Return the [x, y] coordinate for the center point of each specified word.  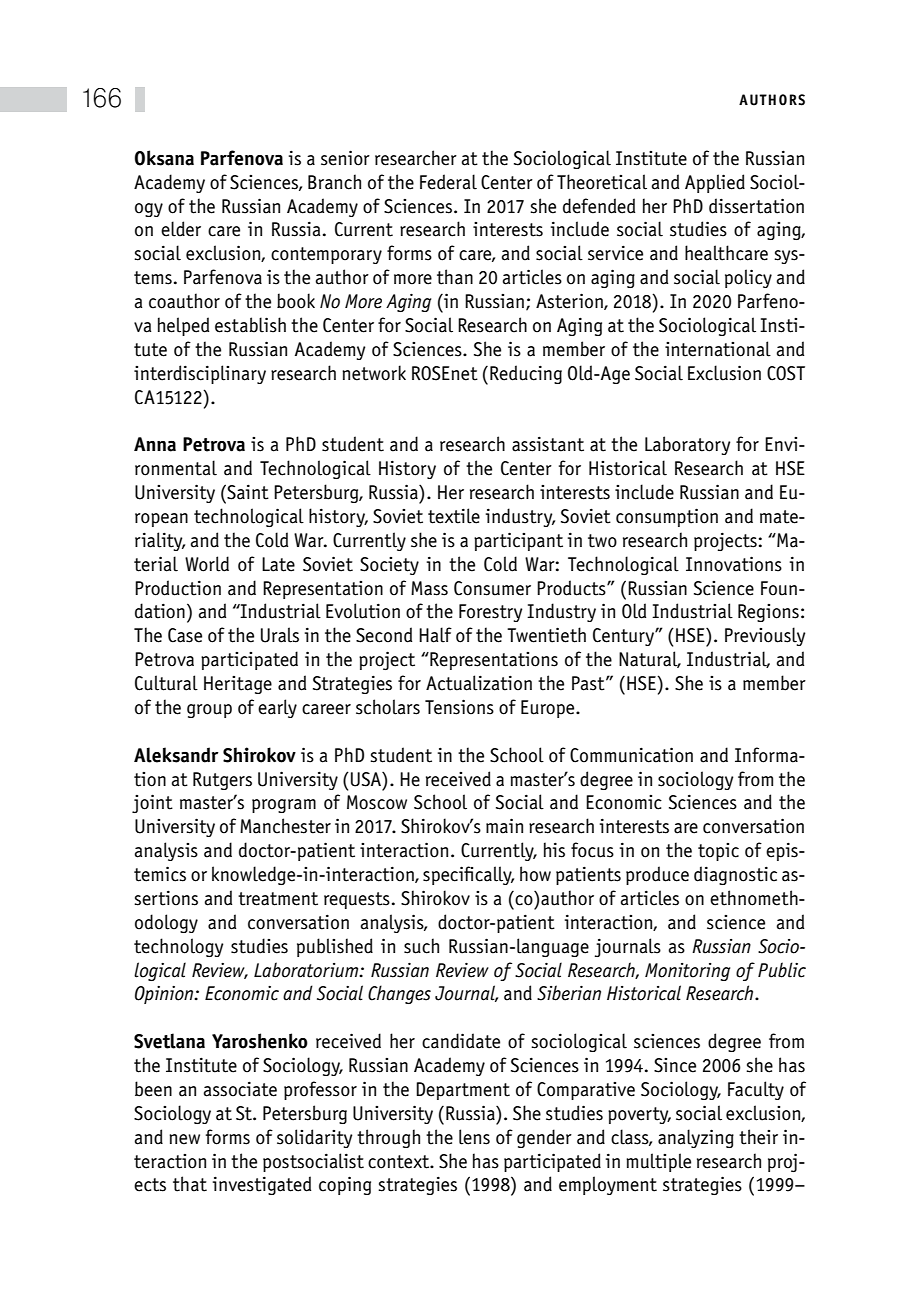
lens [474, 1137]
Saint [247, 492]
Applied [715, 183]
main [504, 826]
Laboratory [688, 445]
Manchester [285, 826]
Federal [448, 182]
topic [718, 852]
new [184, 1139]
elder [181, 229]
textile [454, 516]
